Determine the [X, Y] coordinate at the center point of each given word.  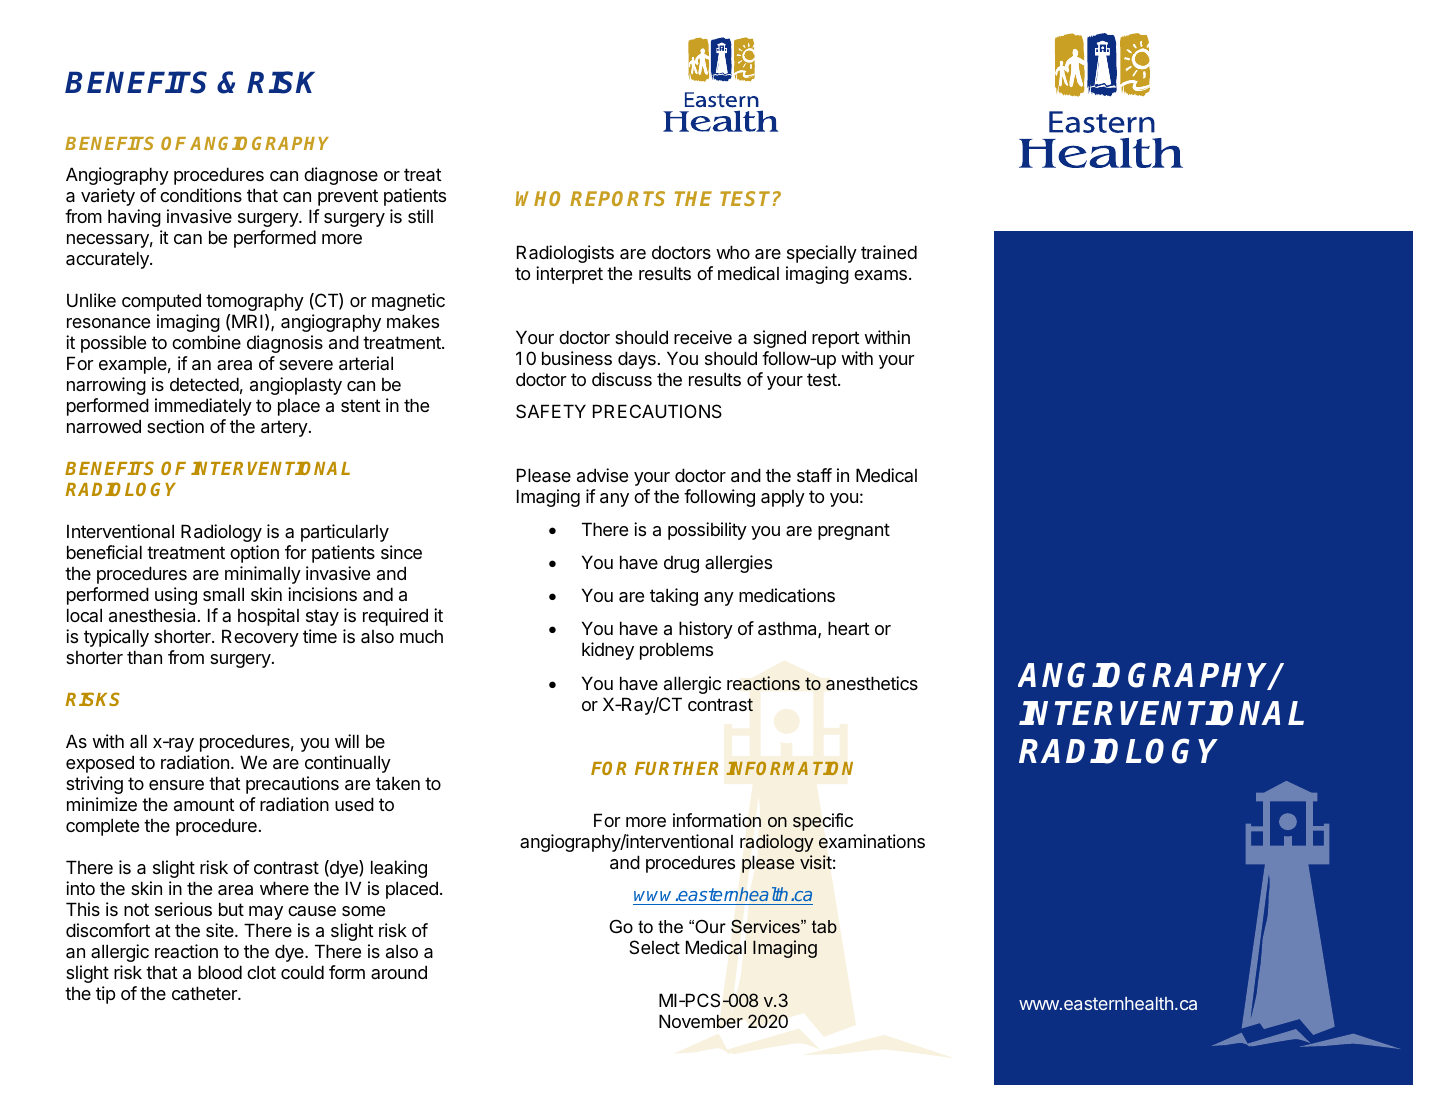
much [421, 636]
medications [787, 595]
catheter [205, 993]
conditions [201, 195]
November [701, 1021]
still [420, 216]
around [399, 972]
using [176, 596]
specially [822, 254]
